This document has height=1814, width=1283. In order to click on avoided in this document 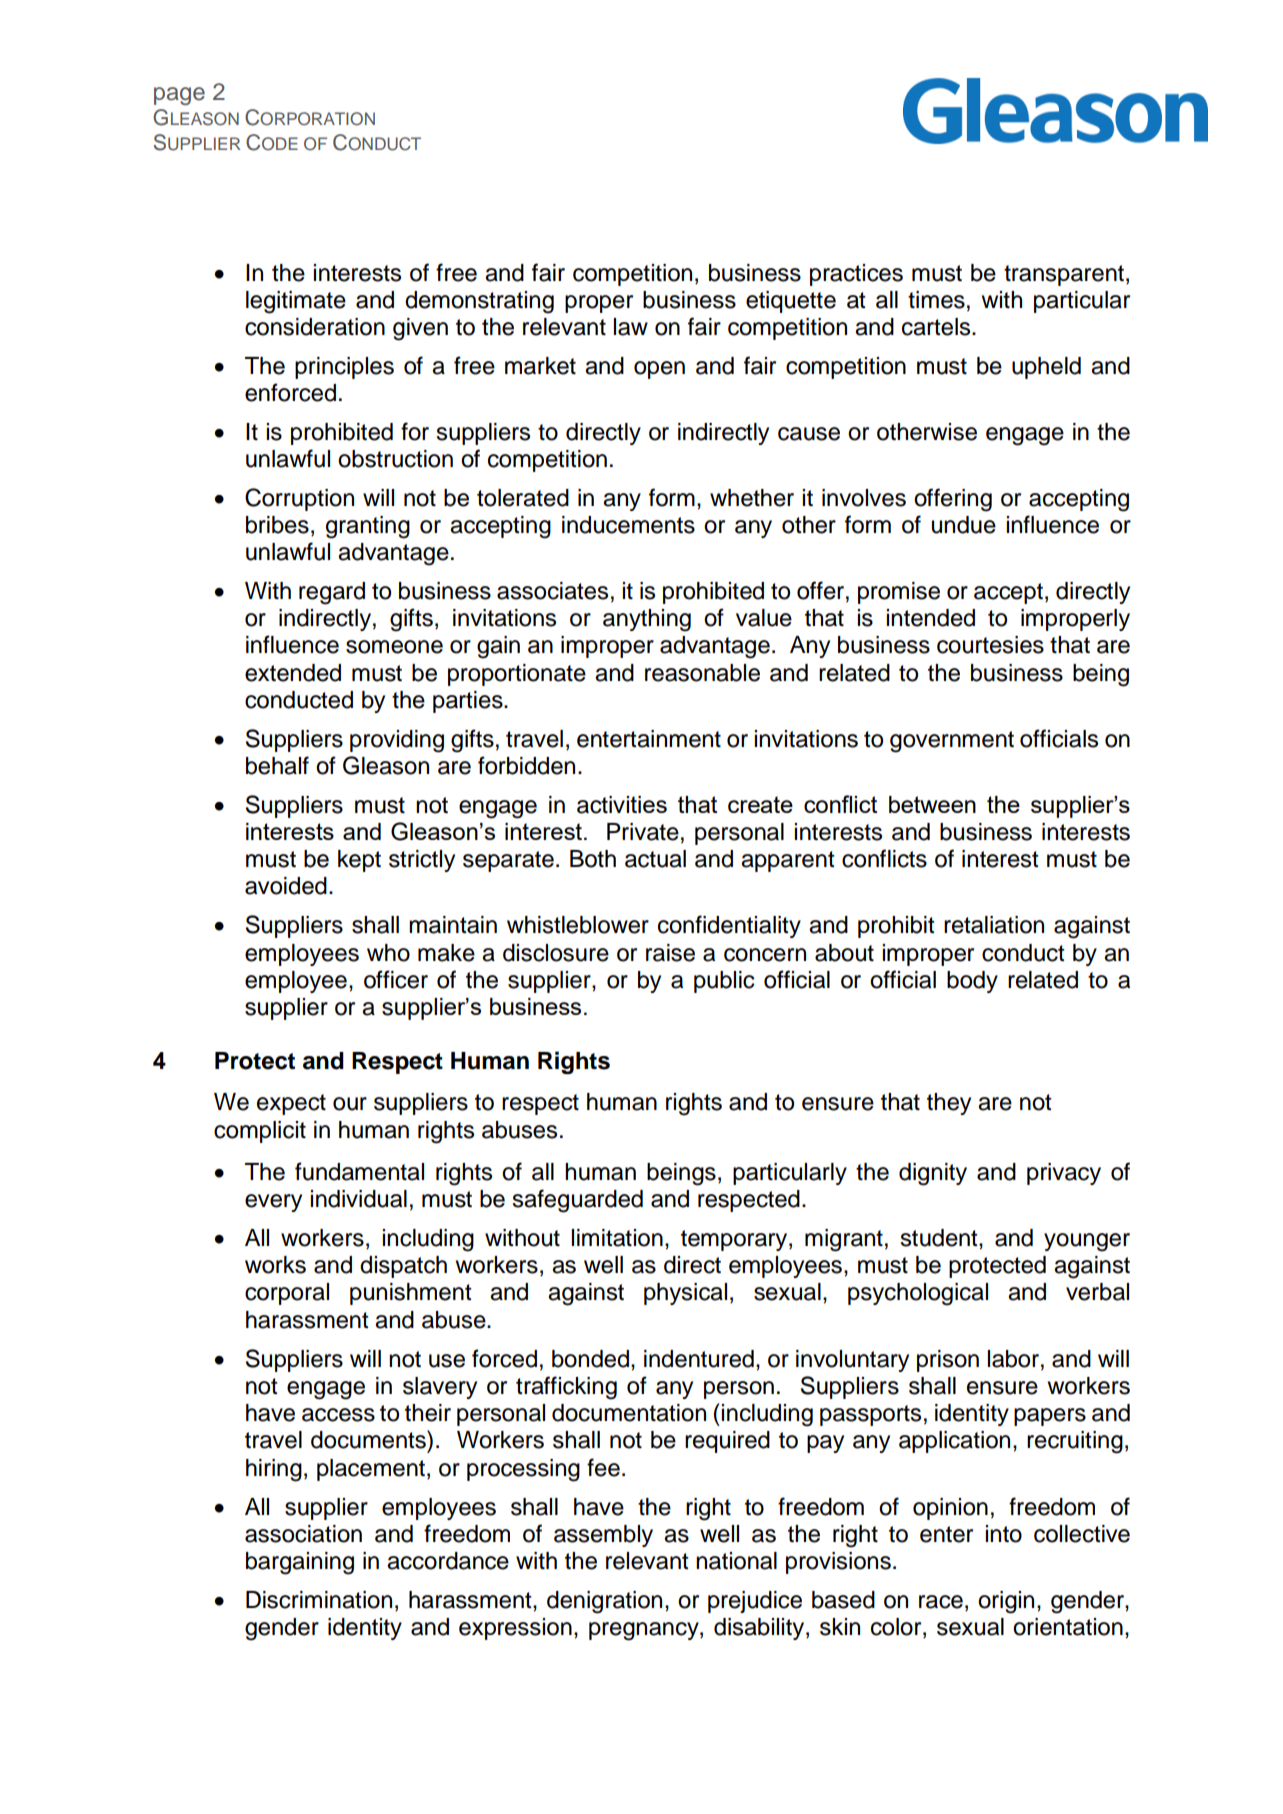, I will do `click(286, 886)`.
